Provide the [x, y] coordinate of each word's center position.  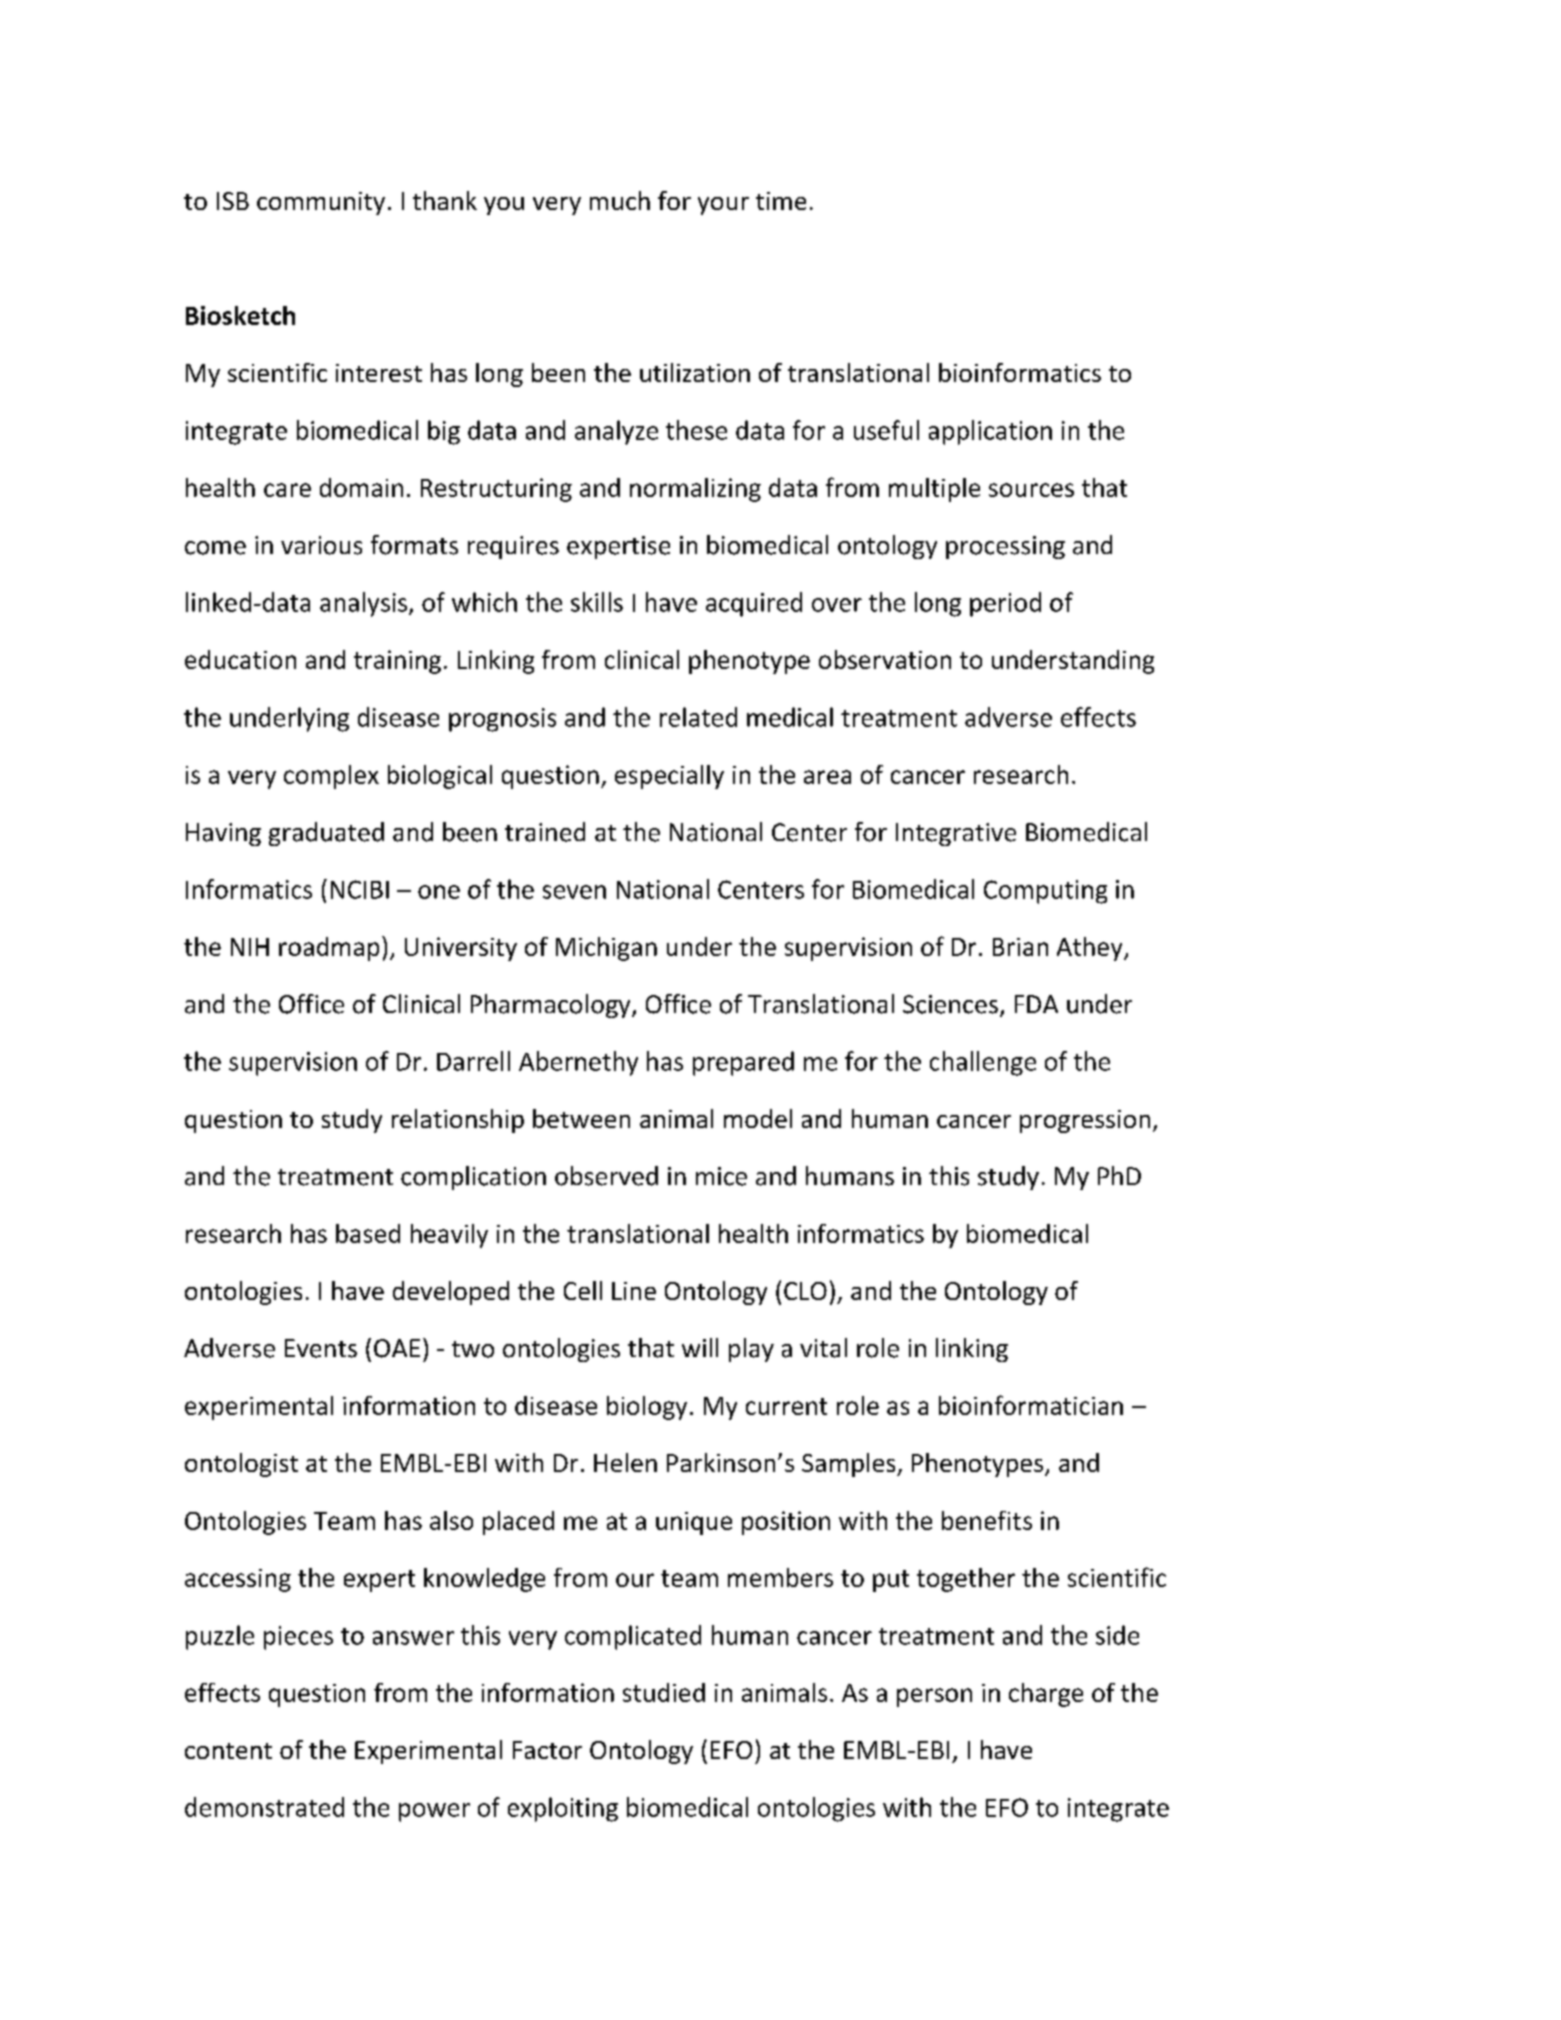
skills [597, 602]
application [990, 432]
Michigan [606, 949]
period [1005, 604]
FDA [1036, 1004]
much [620, 200]
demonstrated [264, 1807]
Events [321, 1348]
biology [647, 1408]
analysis [363, 604]
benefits [987, 1520]
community [321, 203]
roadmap [329, 949]
